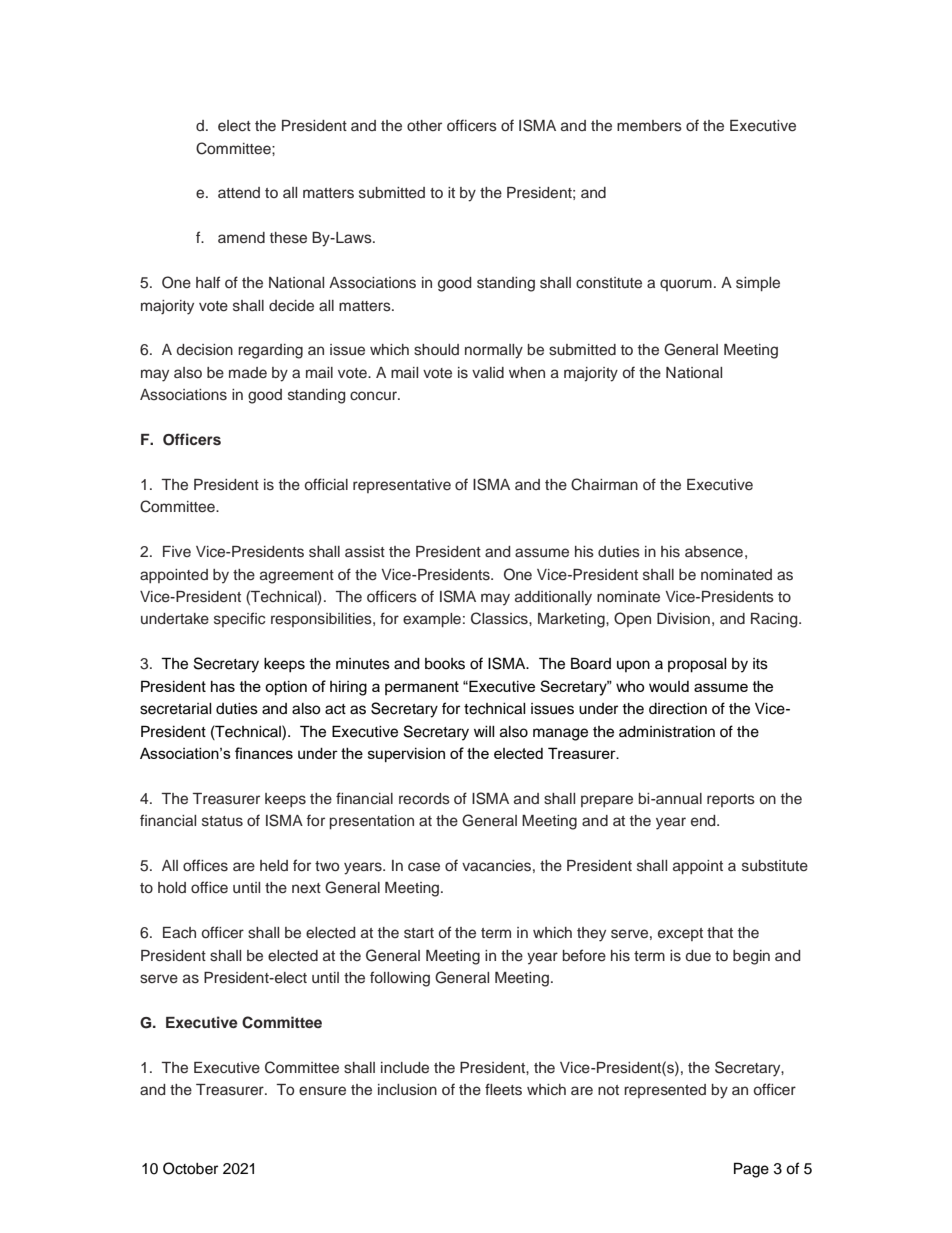  I want to click on reports, so click(731, 800).
